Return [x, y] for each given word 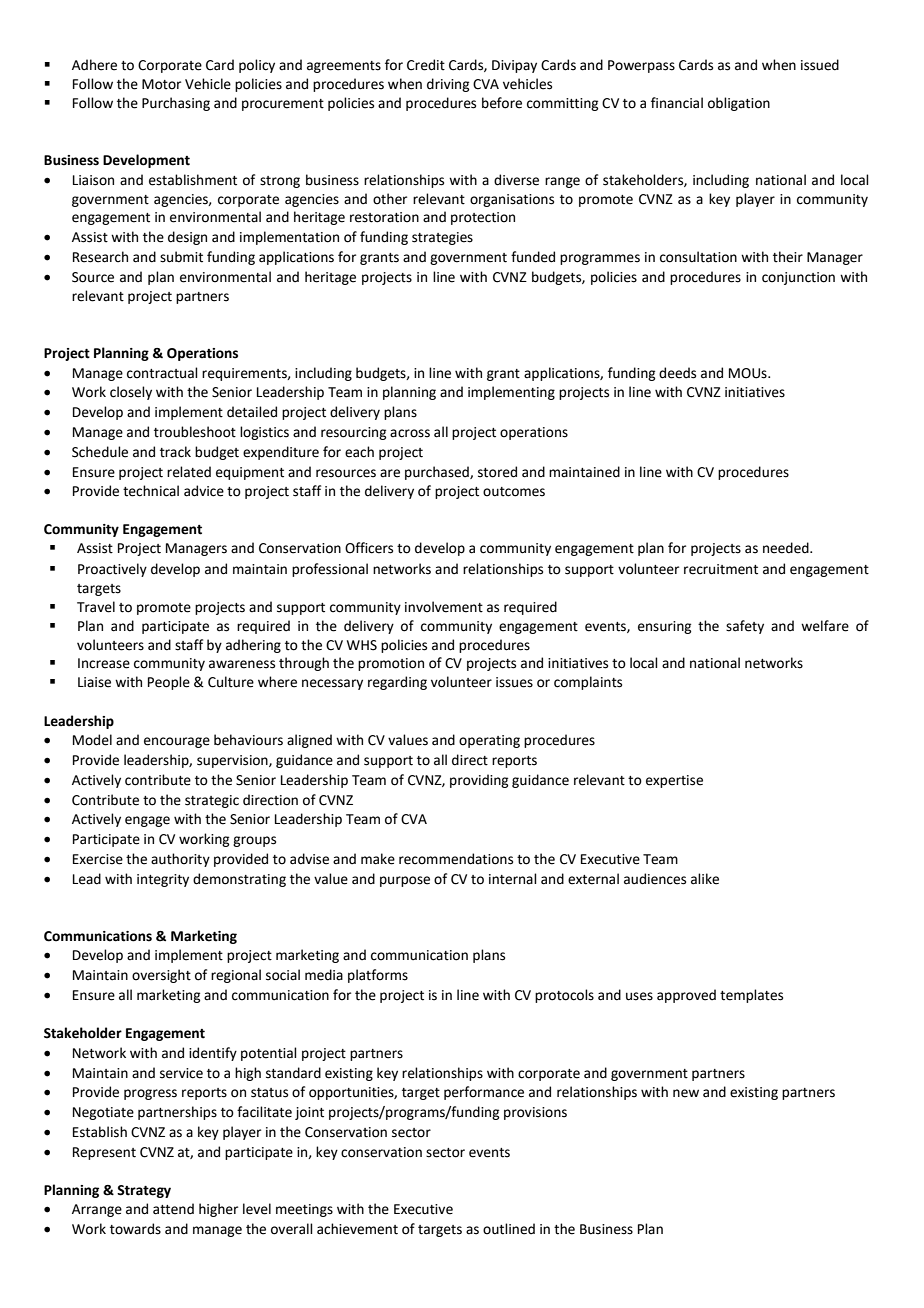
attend [173, 1209]
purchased [438, 473]
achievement [357, 1229]
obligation [739, 104]
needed [787, 548]
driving [448, 85]
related [189, 472]
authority [180, 860]
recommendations [456, 859]
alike [705, 879]
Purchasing [176, 104]
